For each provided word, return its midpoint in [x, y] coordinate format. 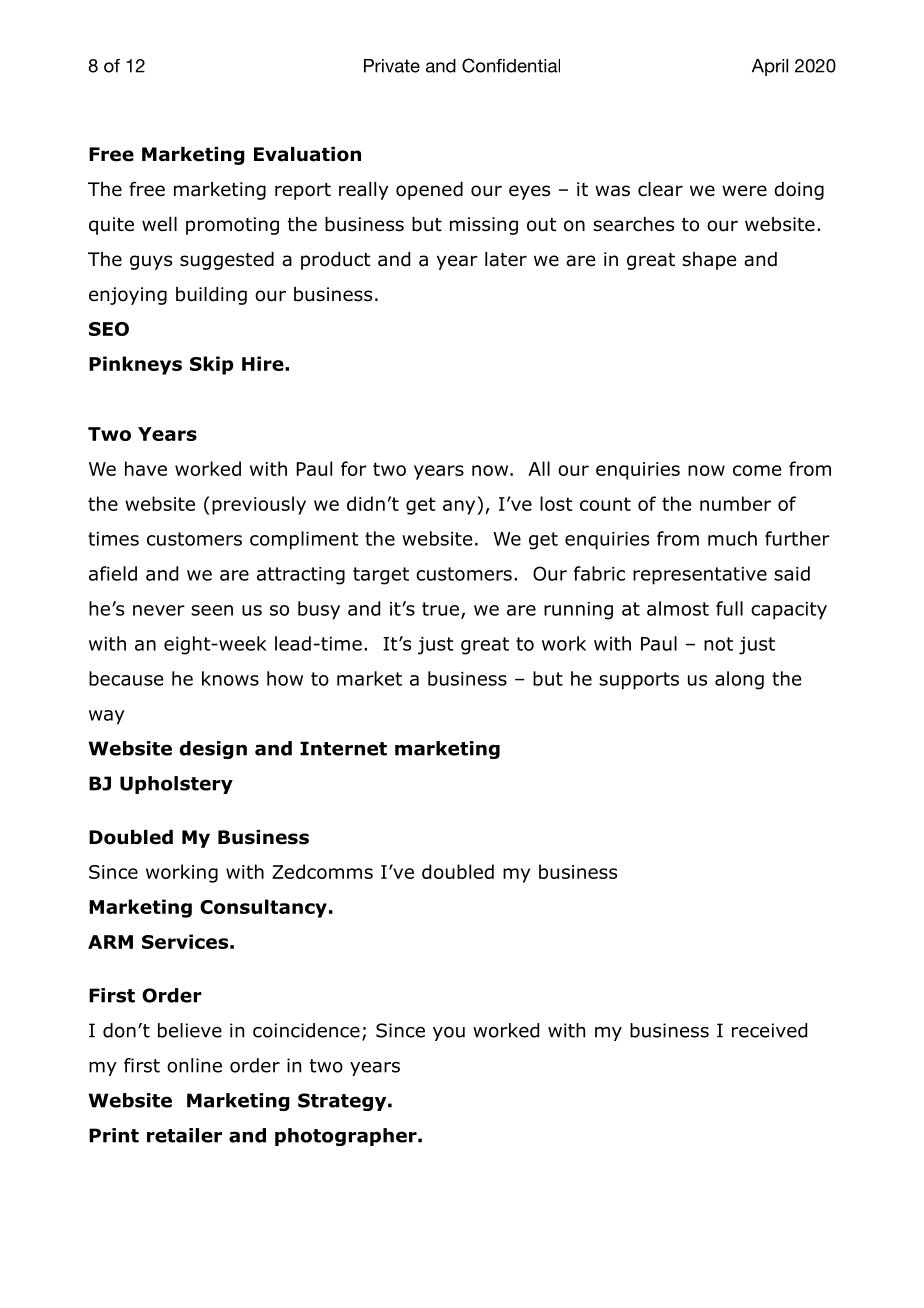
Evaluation [307, 154]
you [449, 1034]
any [460, 507]
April [770, 67]
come [757, 470]
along [739, 680]
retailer [184, 1135]
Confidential [511, 65]
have [146, 468]
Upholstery [176, 785]
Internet [343, 748]
